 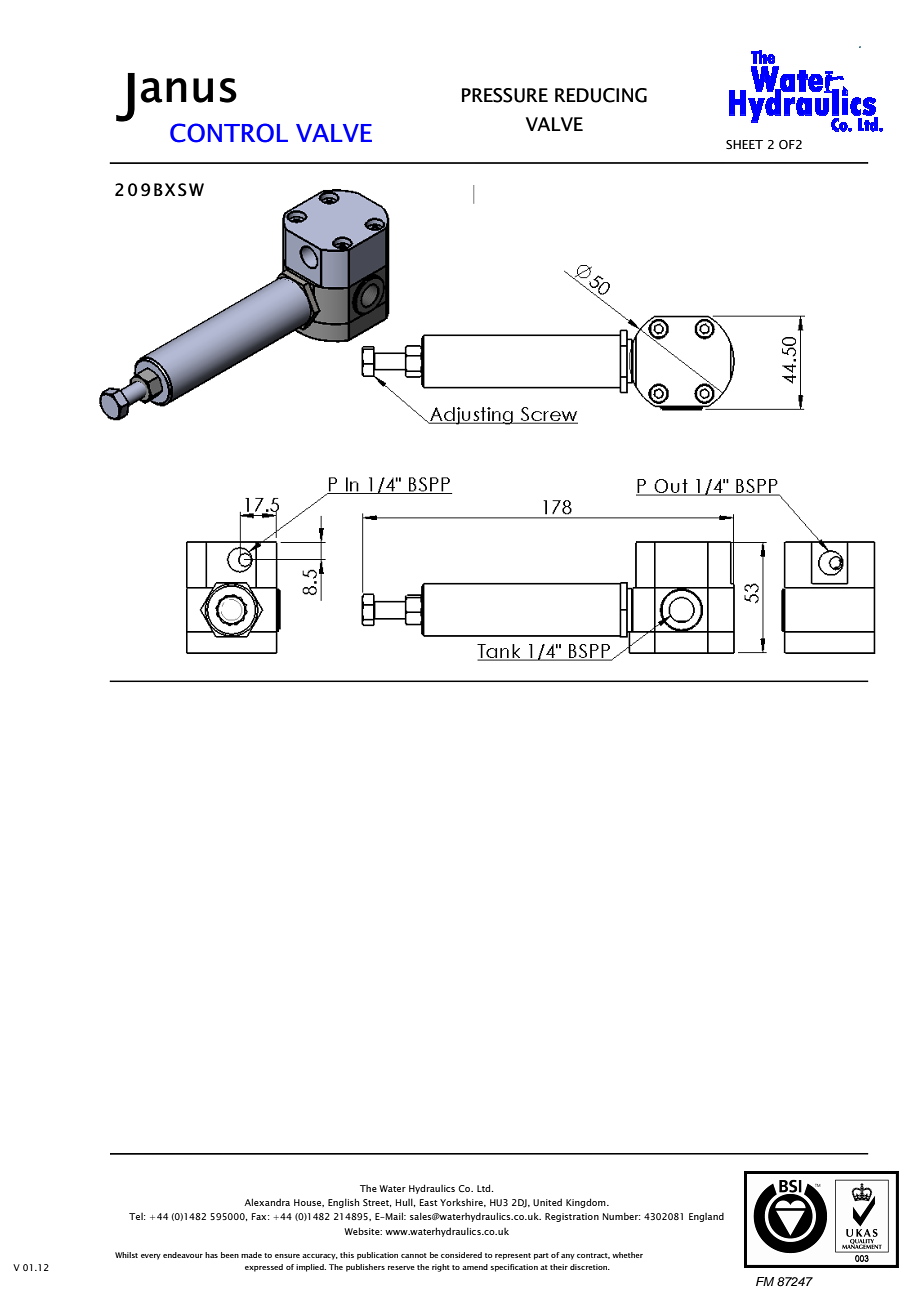 What do you see at coordinates (343, 1203) in the image?
I see `English` at bounding box center [343, 1203].
